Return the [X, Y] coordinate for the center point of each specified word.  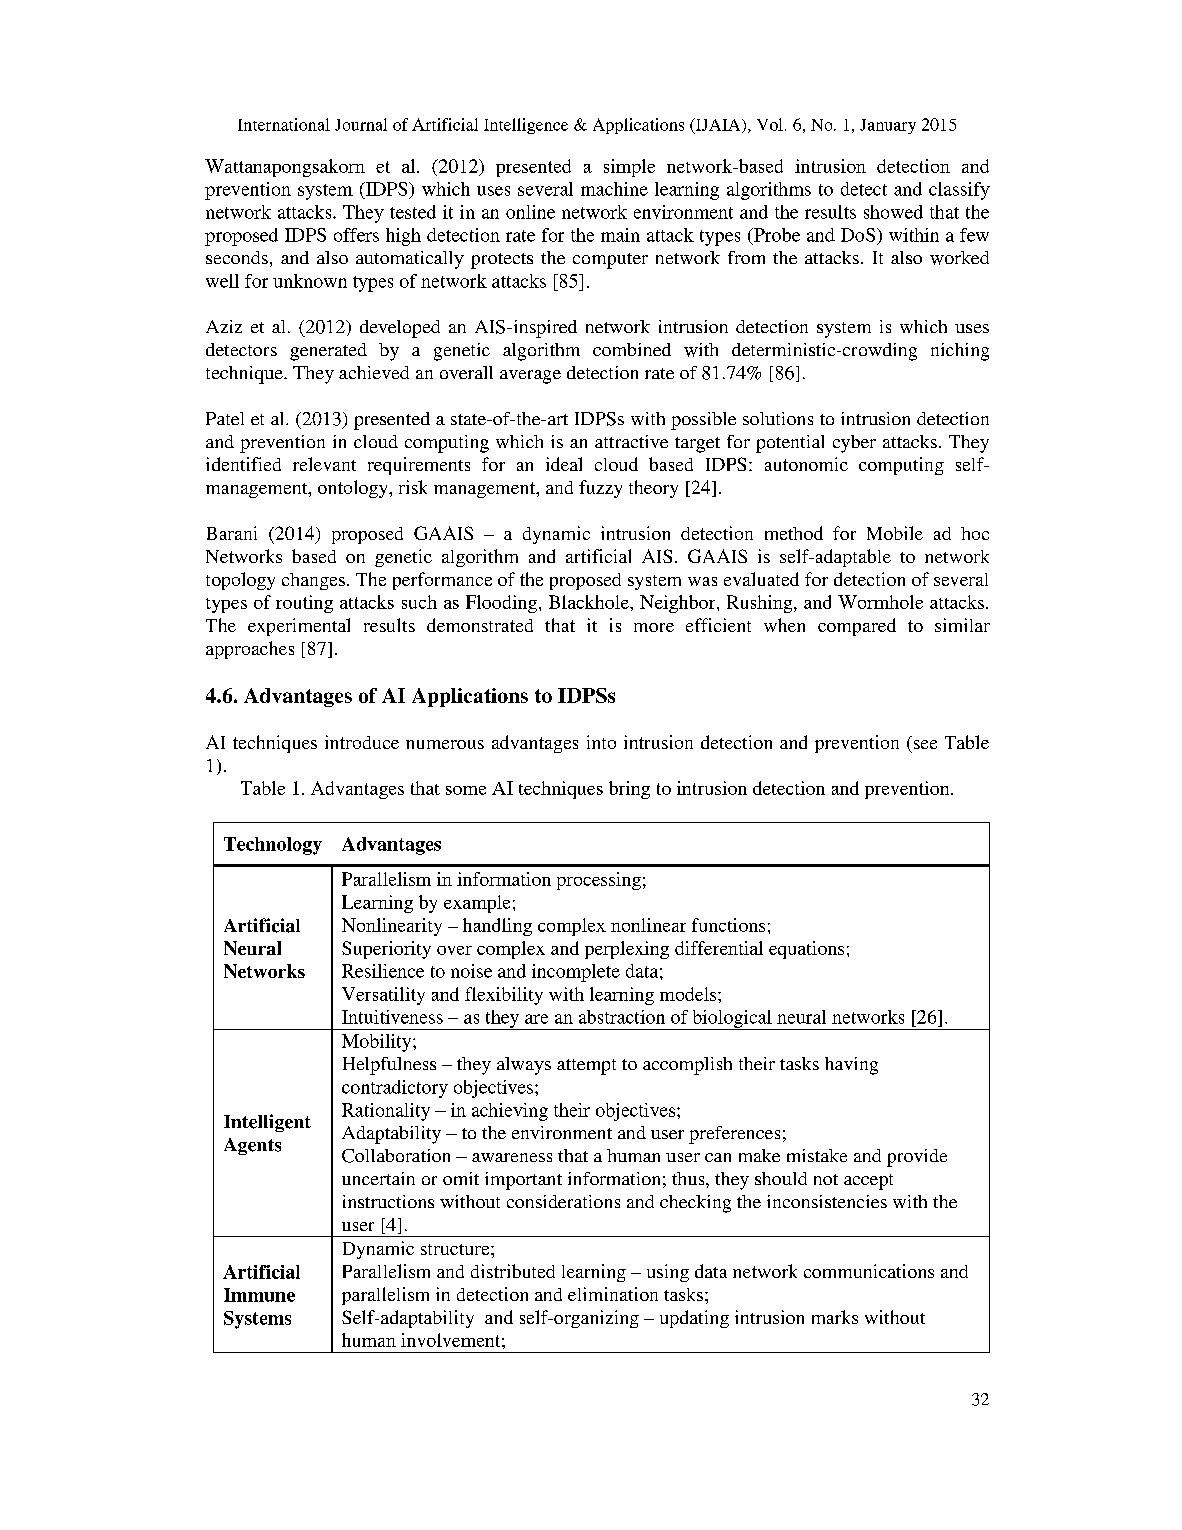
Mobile [895, 533]
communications [869, 1271]
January [888, 126]
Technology [273, 846]
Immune [259, 1295]
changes [313, 581]
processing [599, 881]
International [284, 124]
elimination [613, 1294]
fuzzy [600, 489]
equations [806, 950]
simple [629, 168]
